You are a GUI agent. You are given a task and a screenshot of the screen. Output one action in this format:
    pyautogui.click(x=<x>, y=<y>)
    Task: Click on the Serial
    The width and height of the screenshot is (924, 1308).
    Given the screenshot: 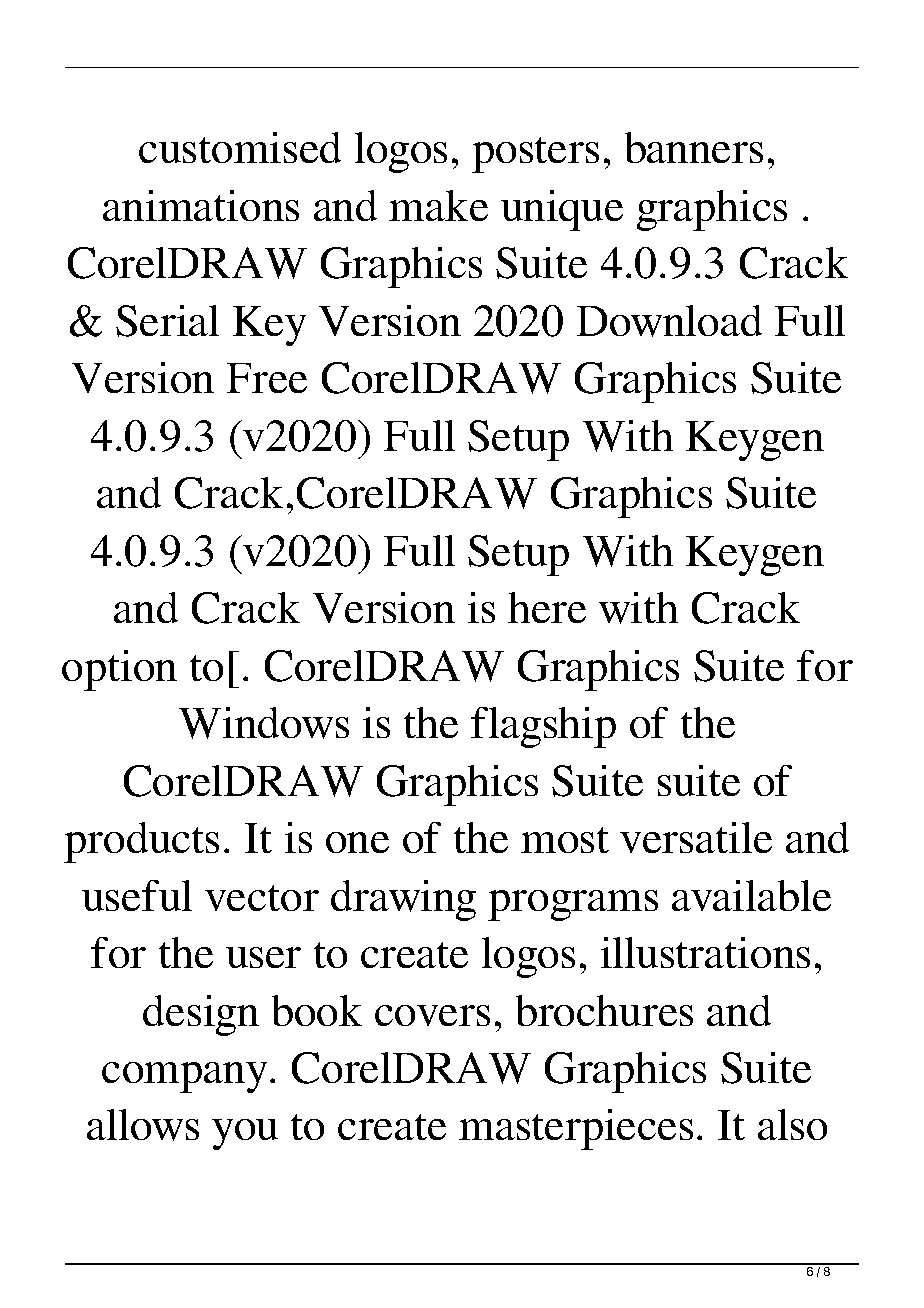 What is the action you would take?
    pyautogui.click(x=167, y=321)
